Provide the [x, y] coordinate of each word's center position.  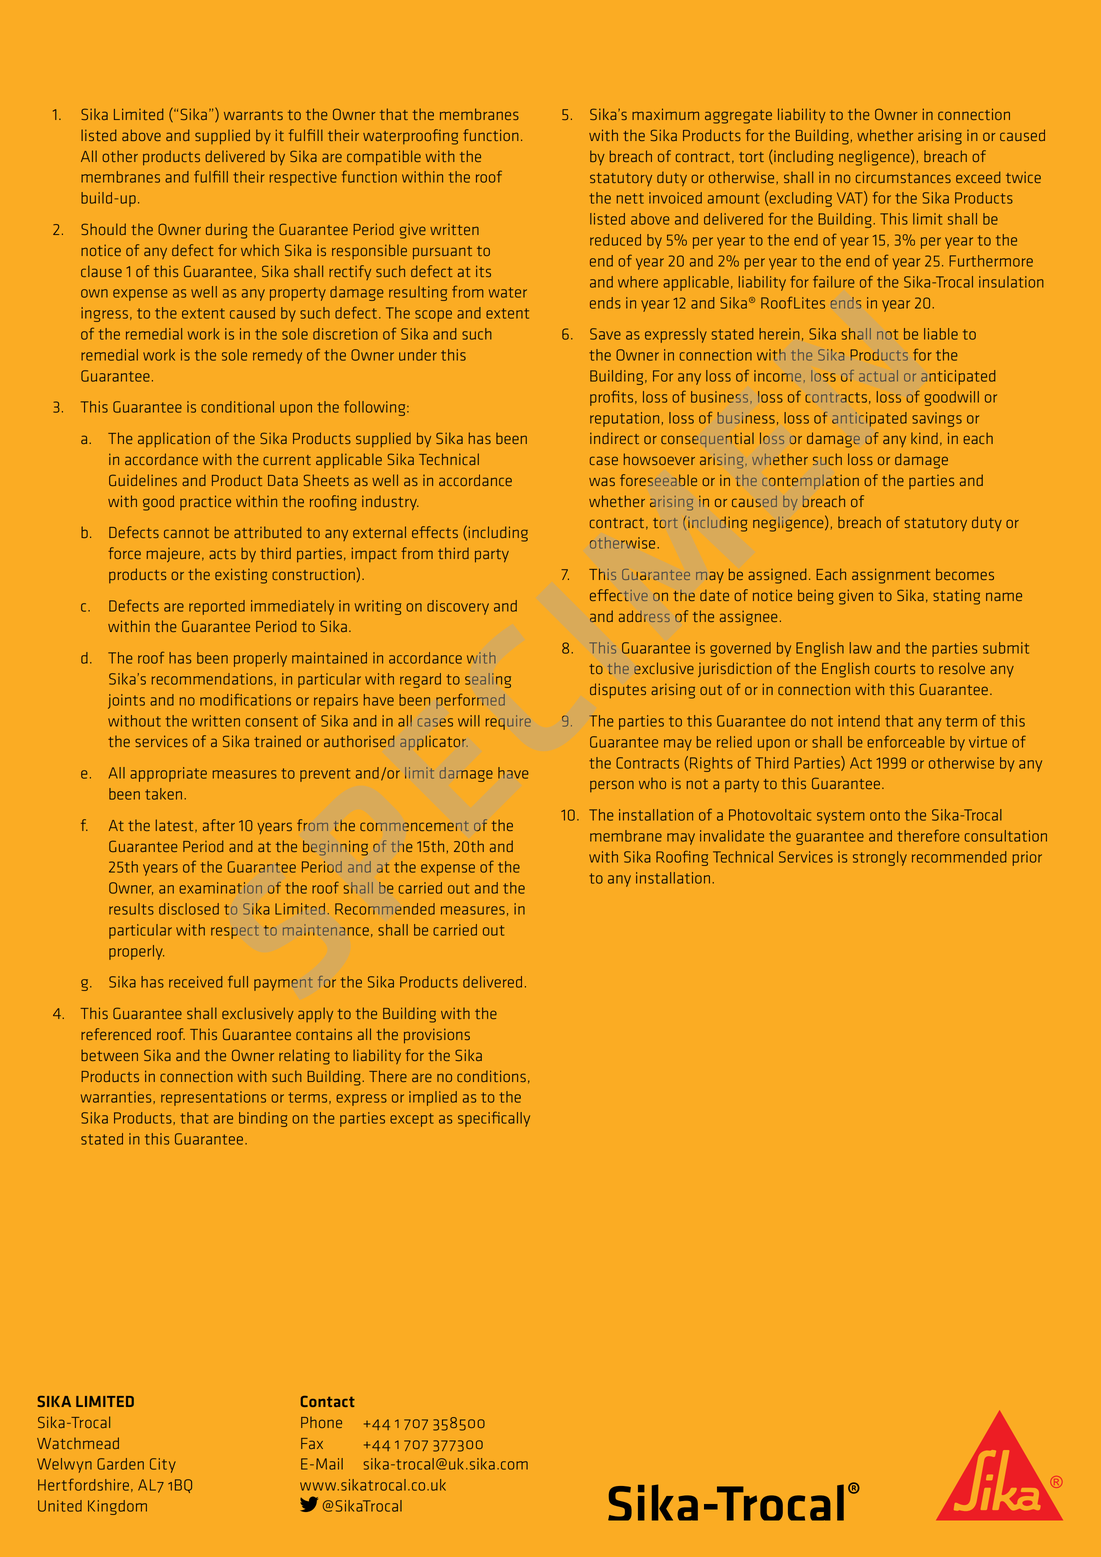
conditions [491, 1076]
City [163, 1465]
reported [217, 607]
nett [630, 198]
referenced [116, 1034]
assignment [891, 576]
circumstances [903, 177]
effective [619, 595]
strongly [880, 858]
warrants [253, 115]
